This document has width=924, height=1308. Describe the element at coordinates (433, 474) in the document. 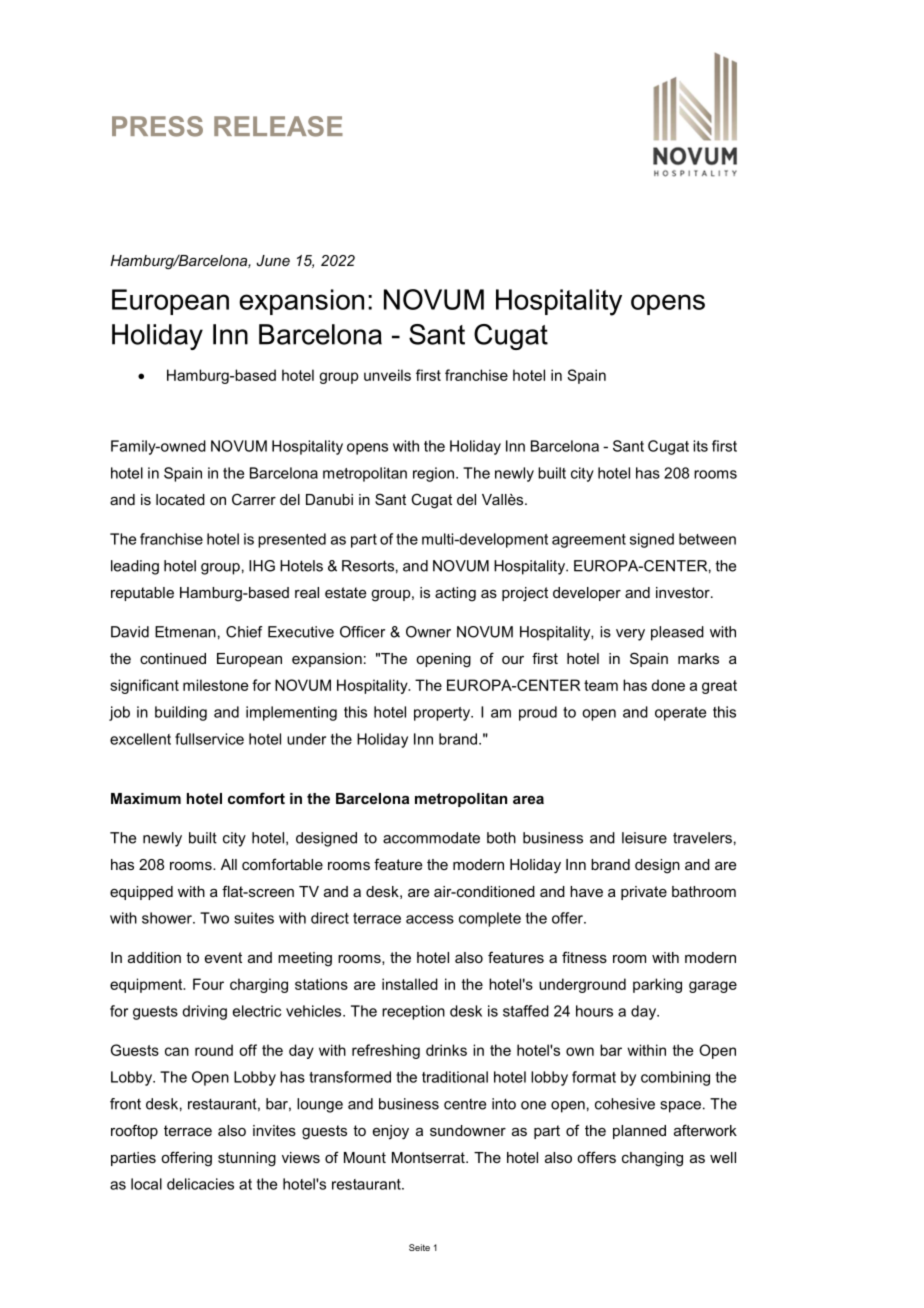

I see `region` at that location.
